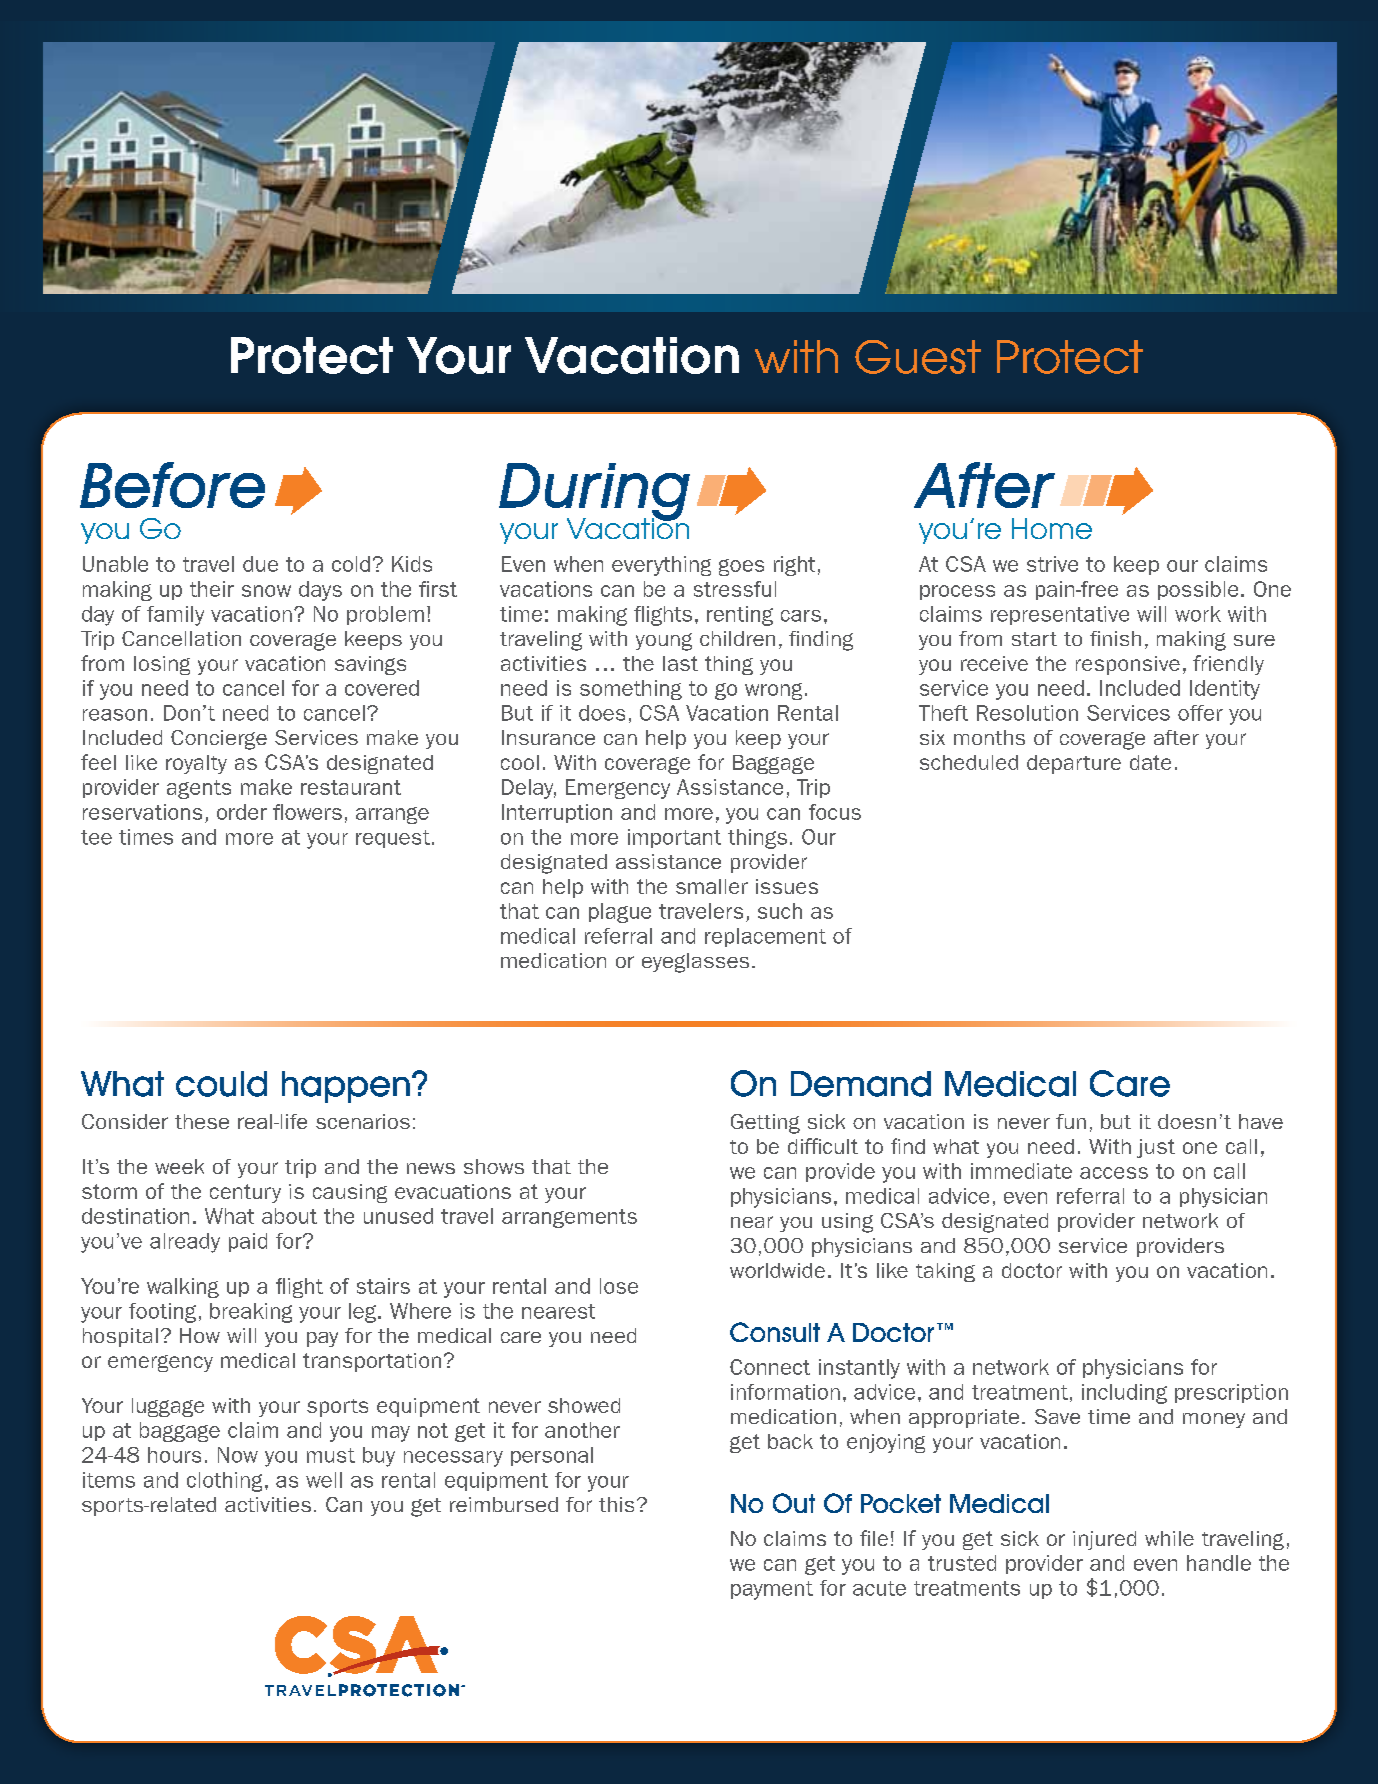  I want to click on last, so click(680, 663).
